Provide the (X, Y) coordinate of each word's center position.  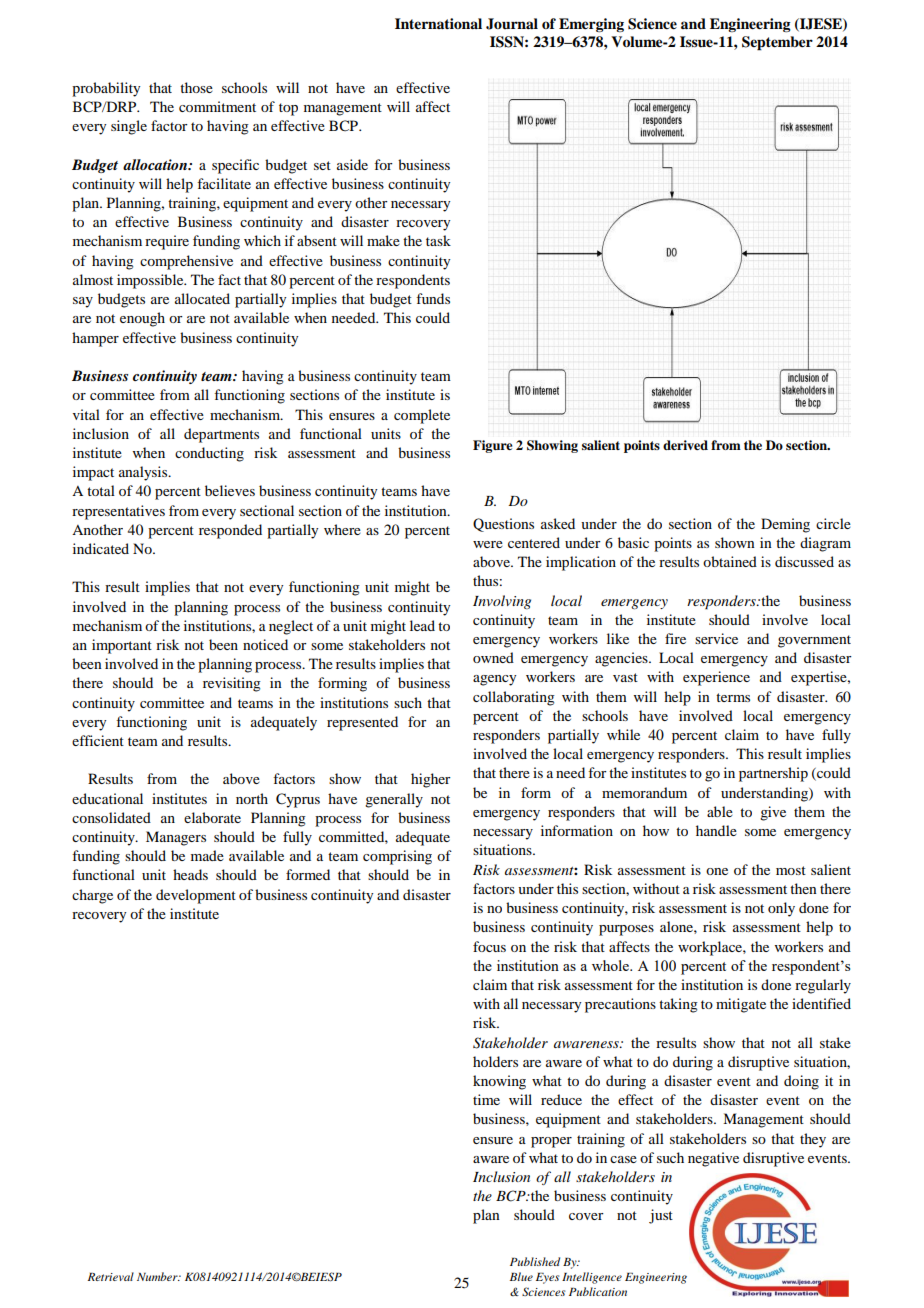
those (196, 87)
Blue (521, 1276)
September (777, 43)
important (122, 646)
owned (493, 657)
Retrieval (111, 1276)
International (438, 23)
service (716, 638)
